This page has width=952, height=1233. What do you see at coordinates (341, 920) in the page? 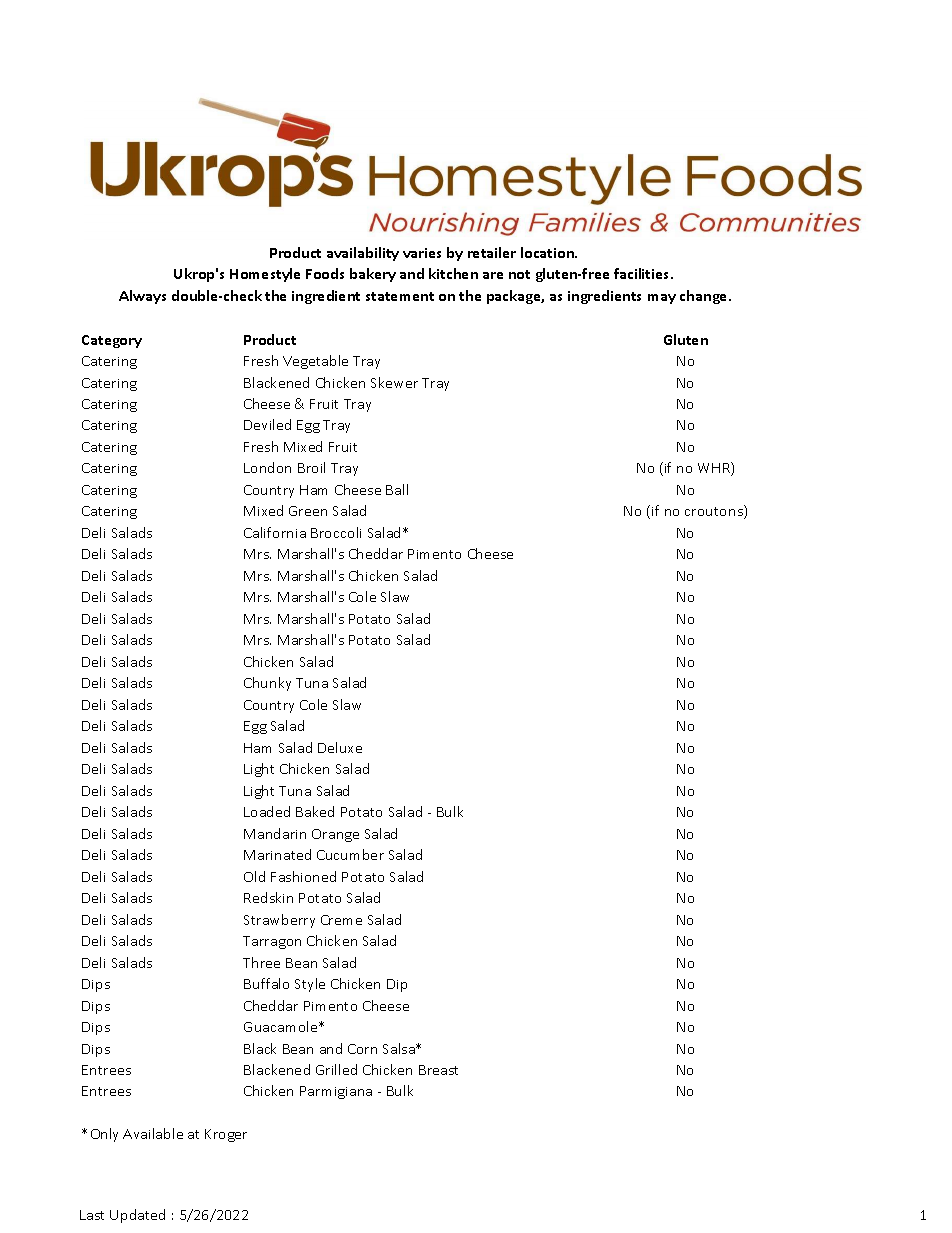
I see `Creme` at bounding box center [341, 920].
